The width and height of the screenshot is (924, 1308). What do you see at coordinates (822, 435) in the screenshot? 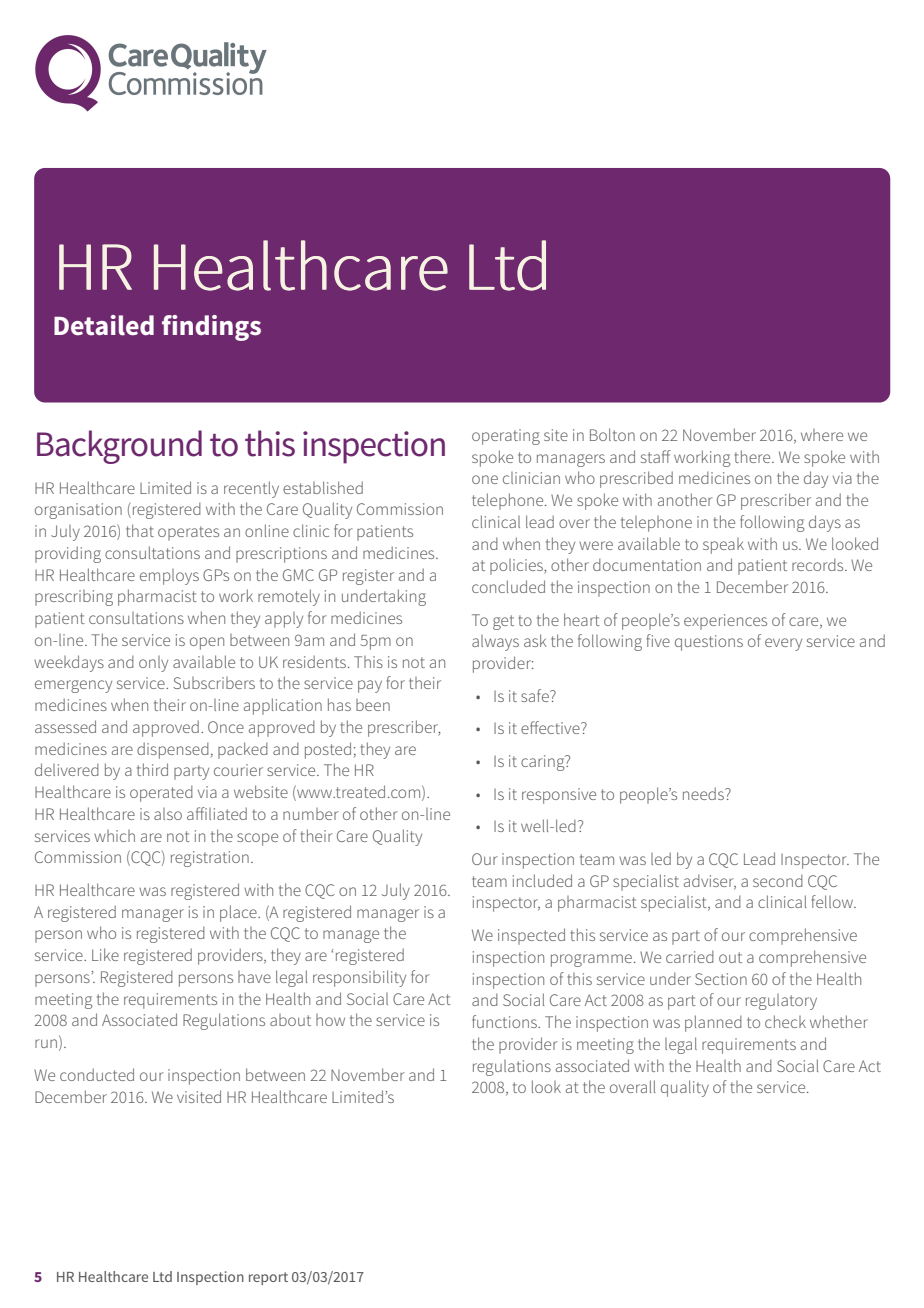
I see `where` at bounding box center [822, 435].
